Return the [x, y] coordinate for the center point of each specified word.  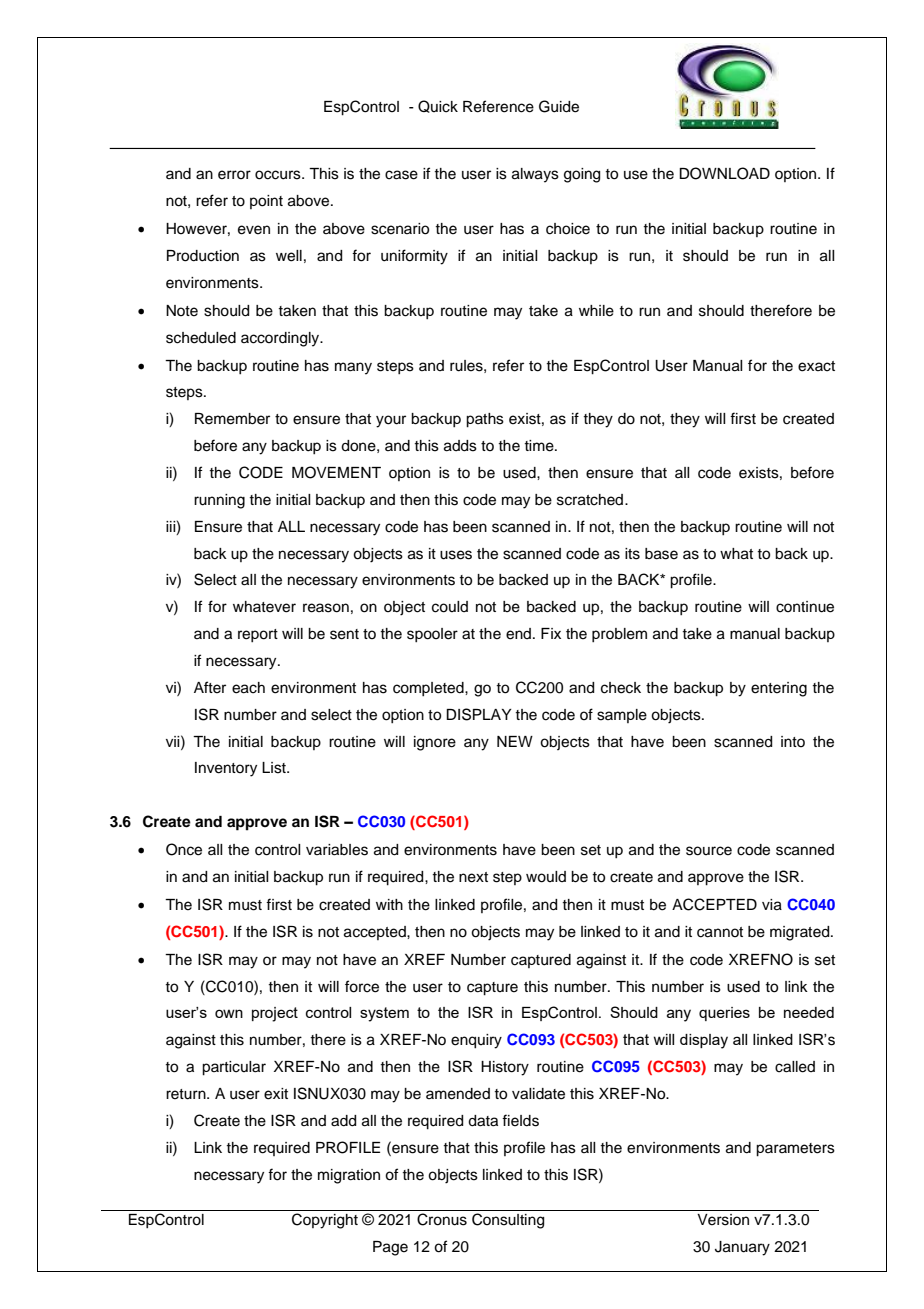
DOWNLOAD [724, 173]
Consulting [508, 1221]
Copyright [325, 1221]
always [535, 175]
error [234, 175]
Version [723, 1220]
